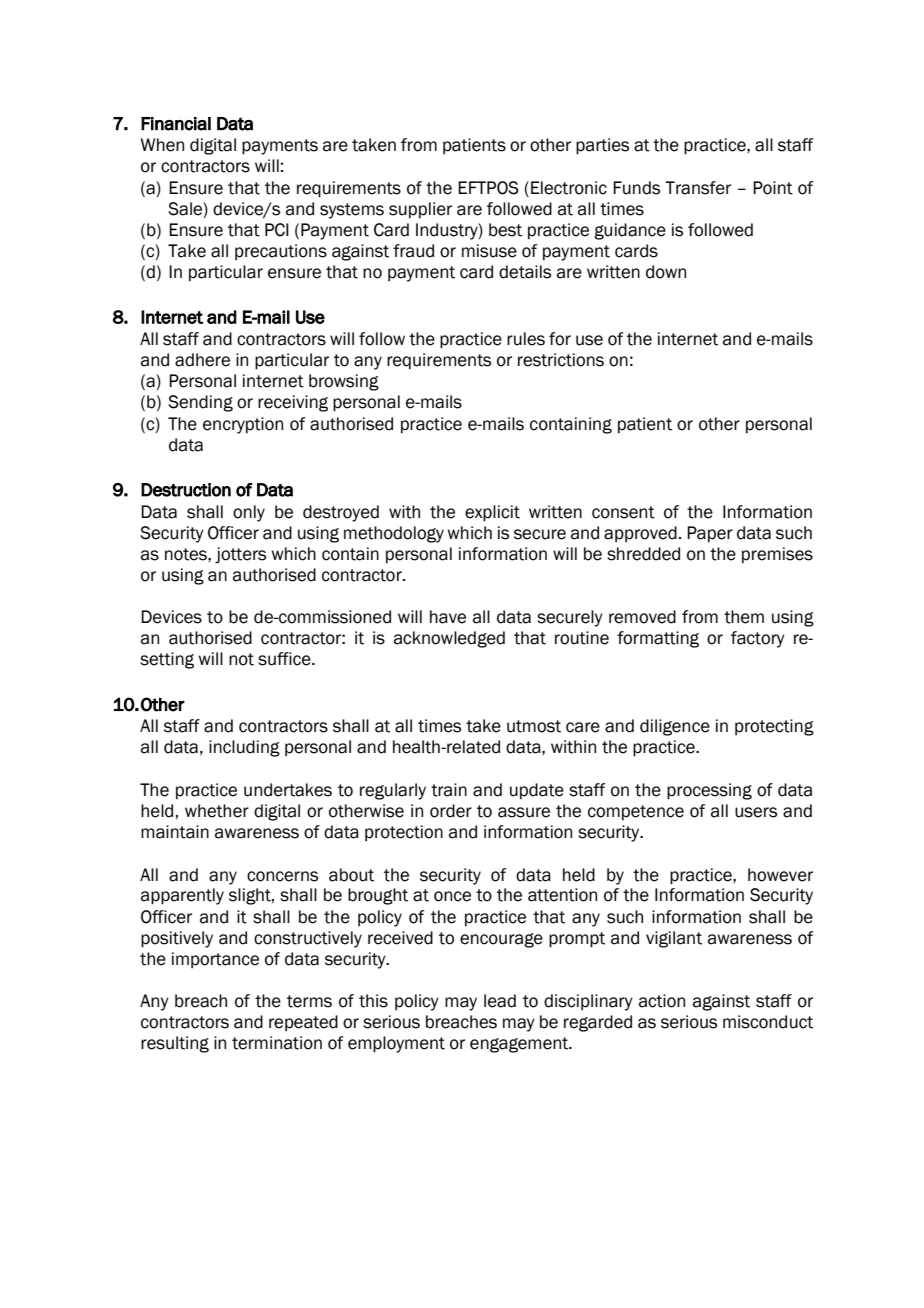 This screenshot has width=924, height=1308. I want to click on diligence, so click(675, 727).
